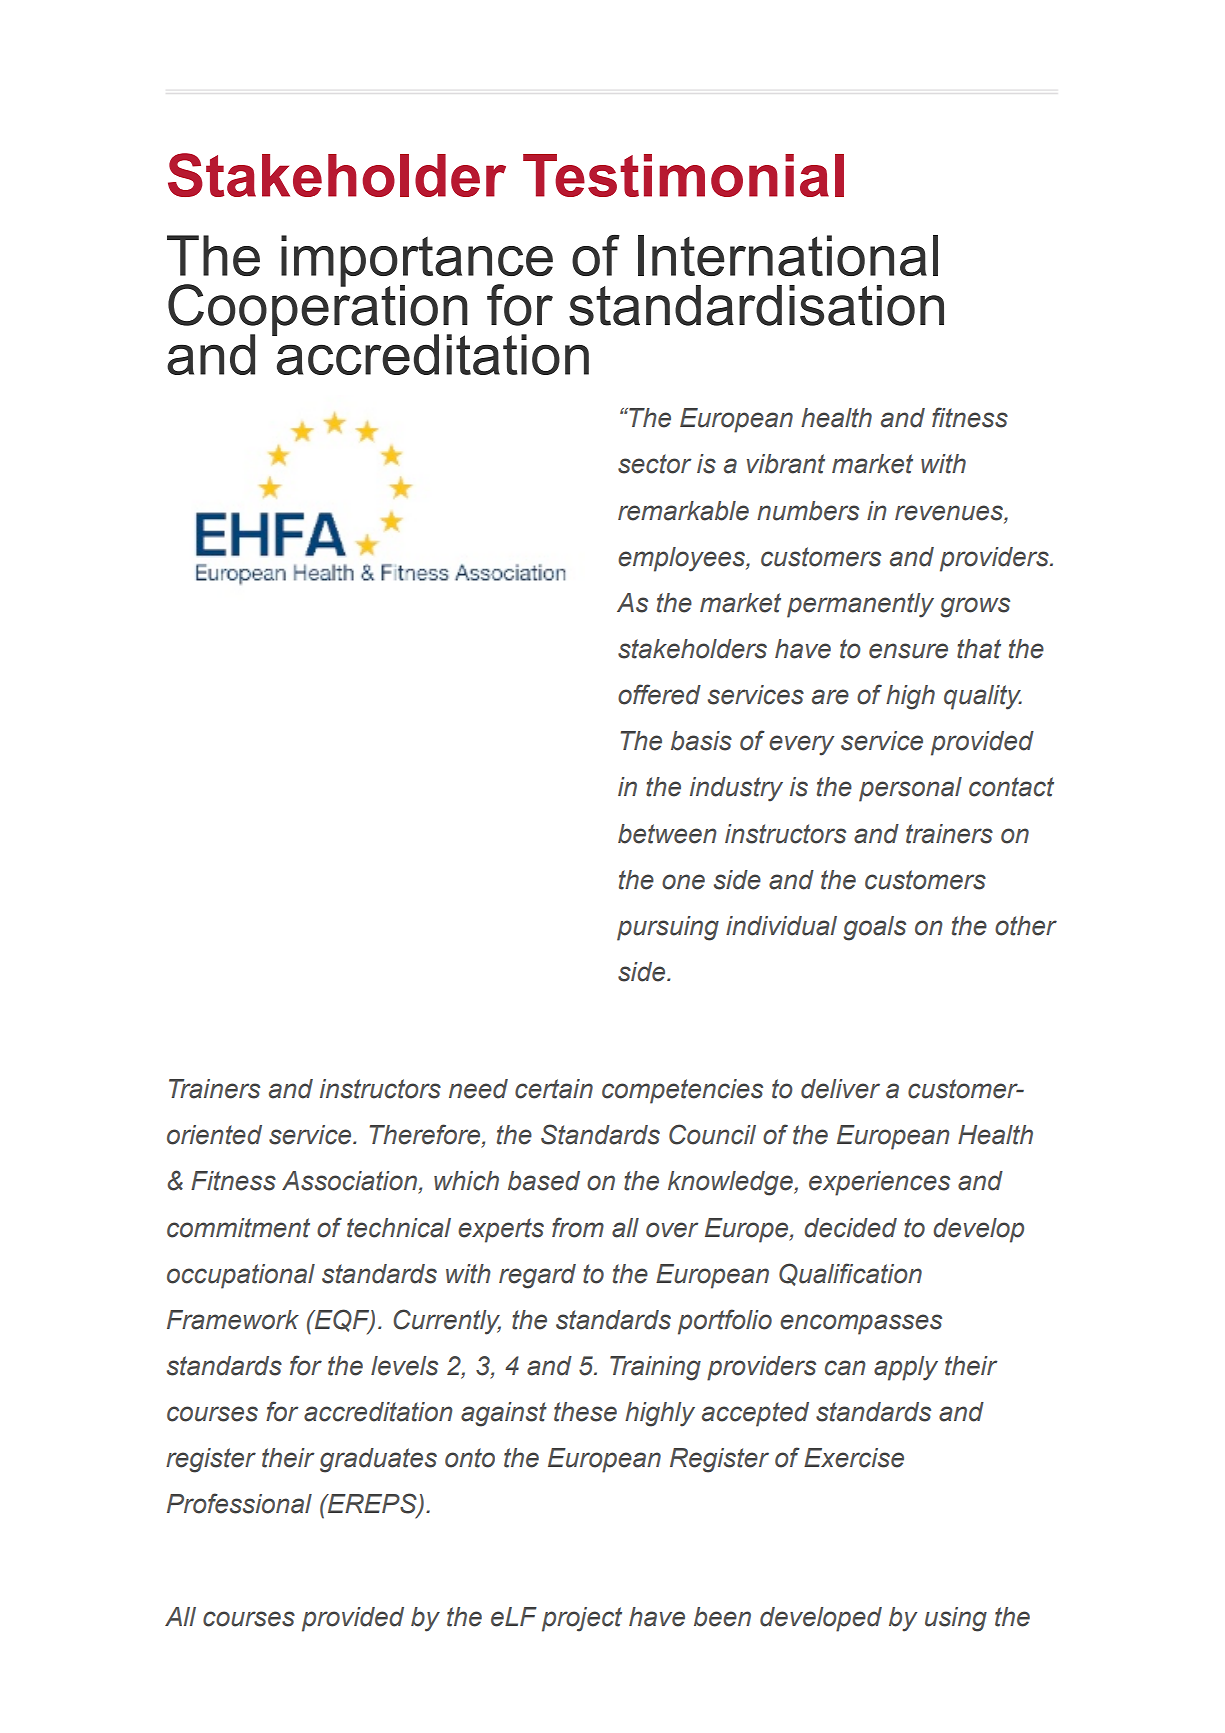 This page has width=1225, height=1733. What do you see at coordinates (956, 1619) in the page?
I see `using` at bounding box center [956, 1619].
